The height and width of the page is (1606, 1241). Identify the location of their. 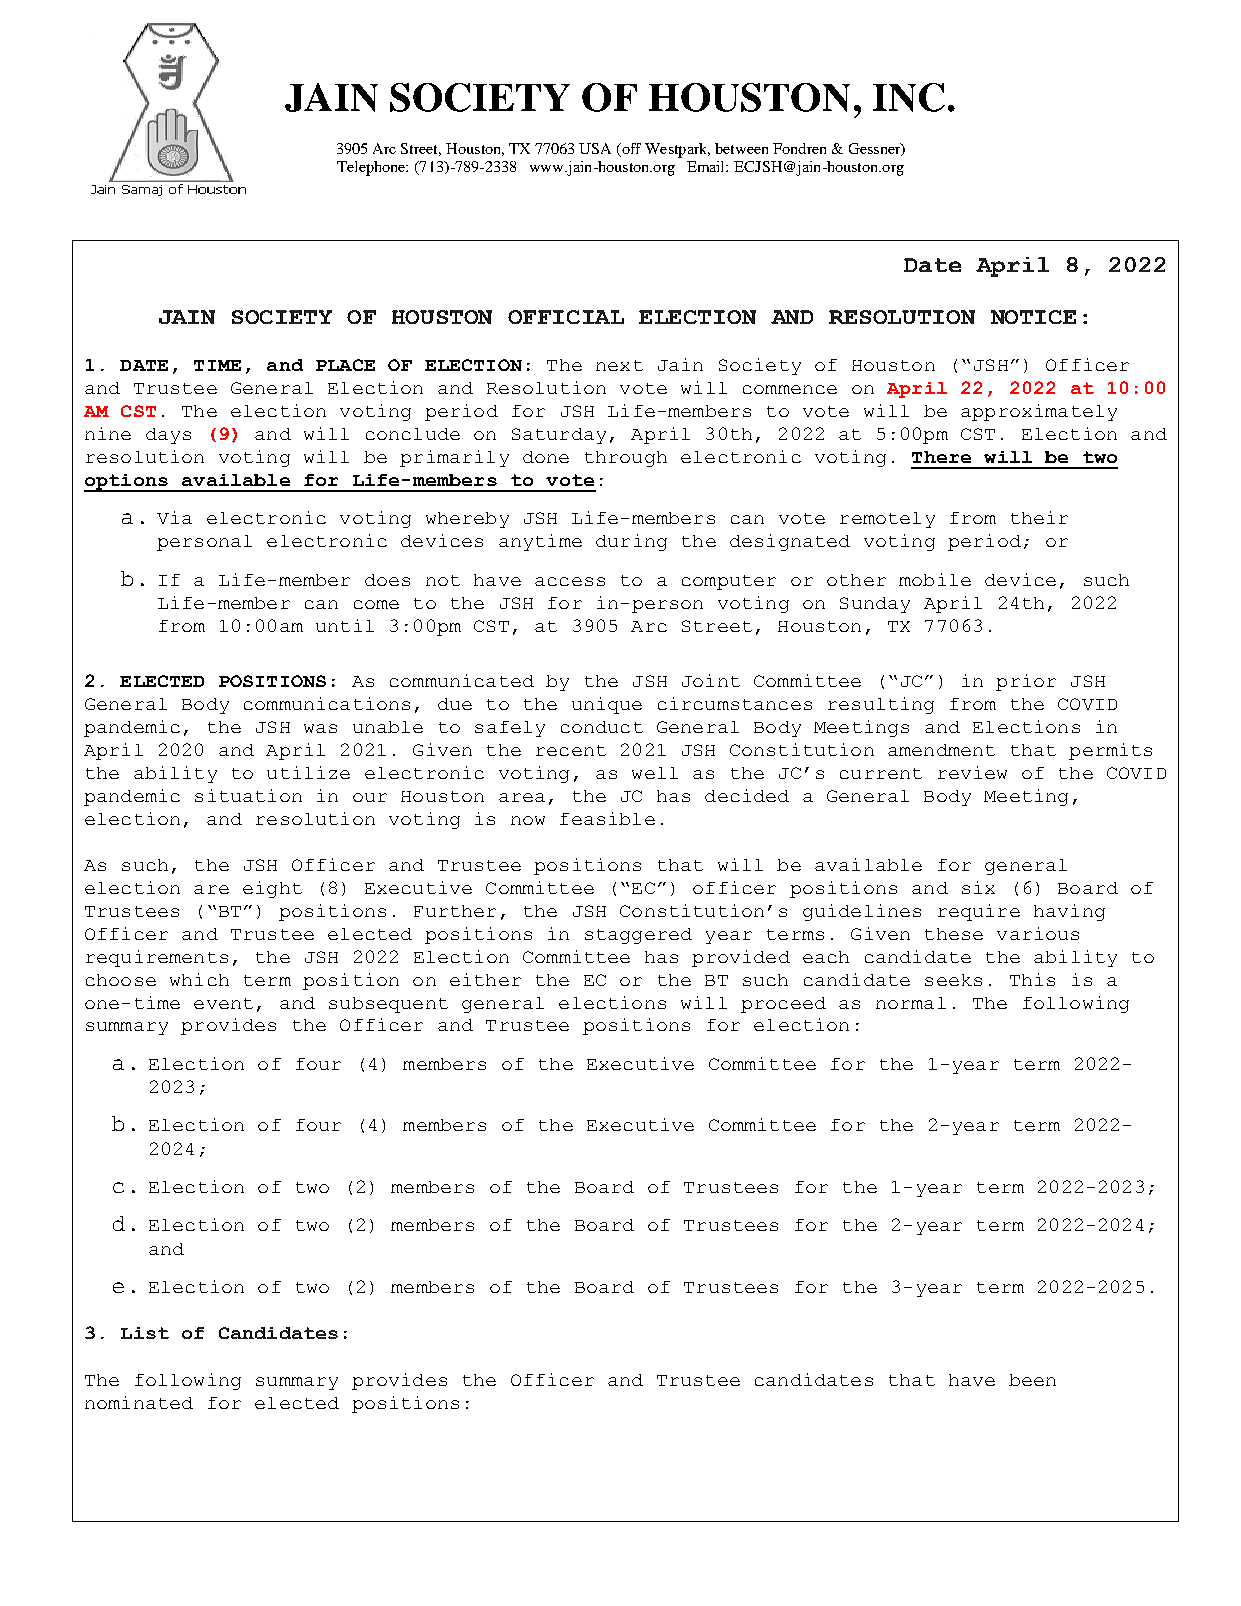
(1039, 517).
